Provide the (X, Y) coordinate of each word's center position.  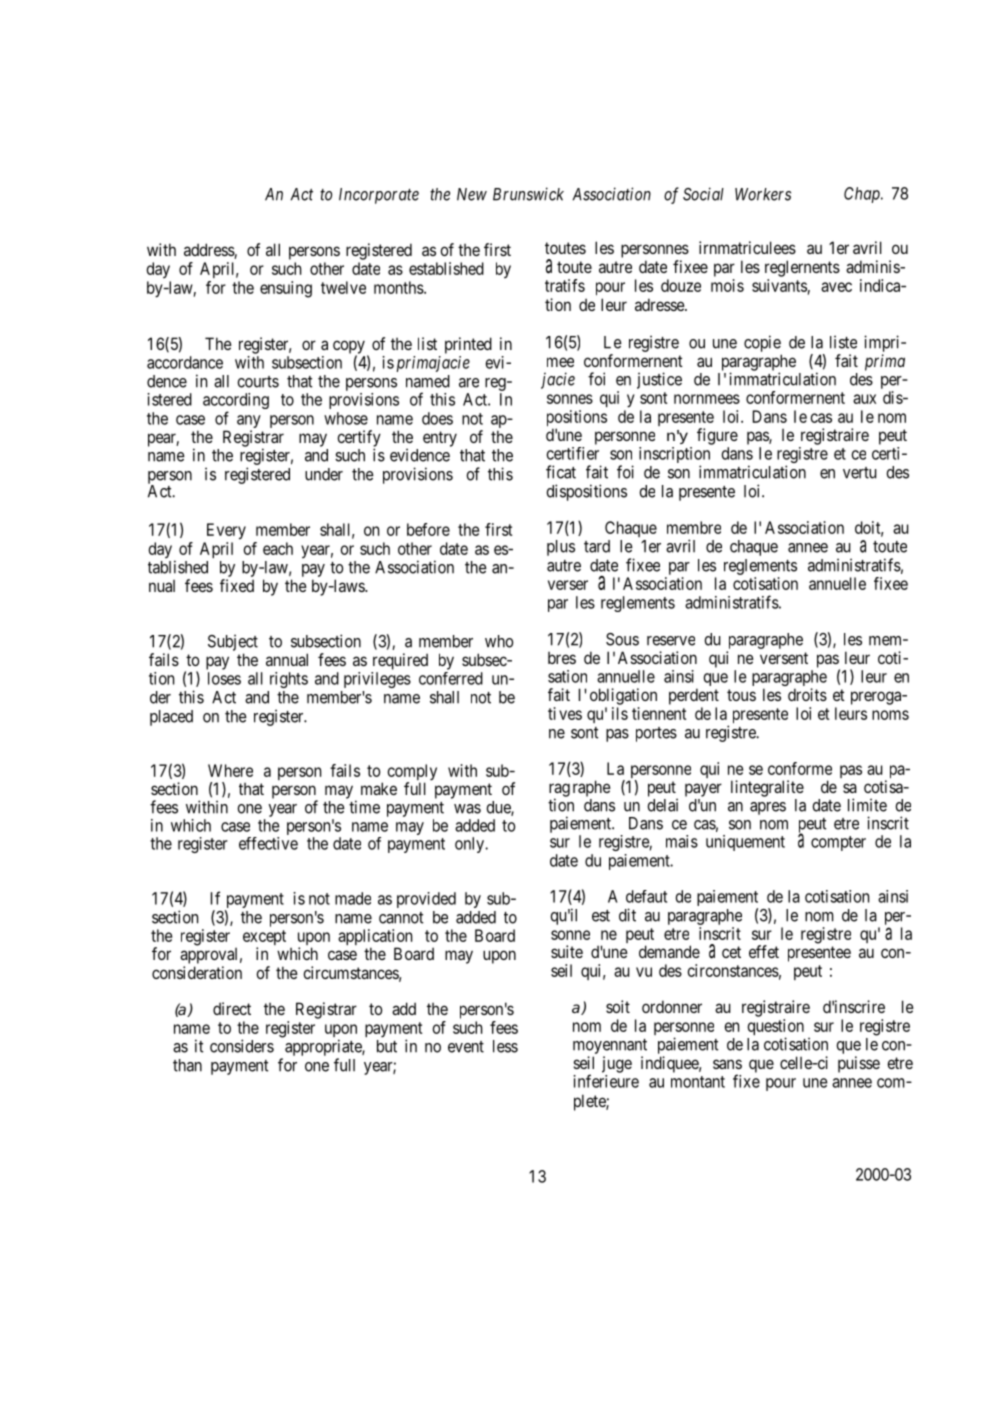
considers (242, 1046)
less (505, 1046)
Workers (763, 194)
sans (727, 1064)
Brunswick (528, 194)
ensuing (286, 289)
